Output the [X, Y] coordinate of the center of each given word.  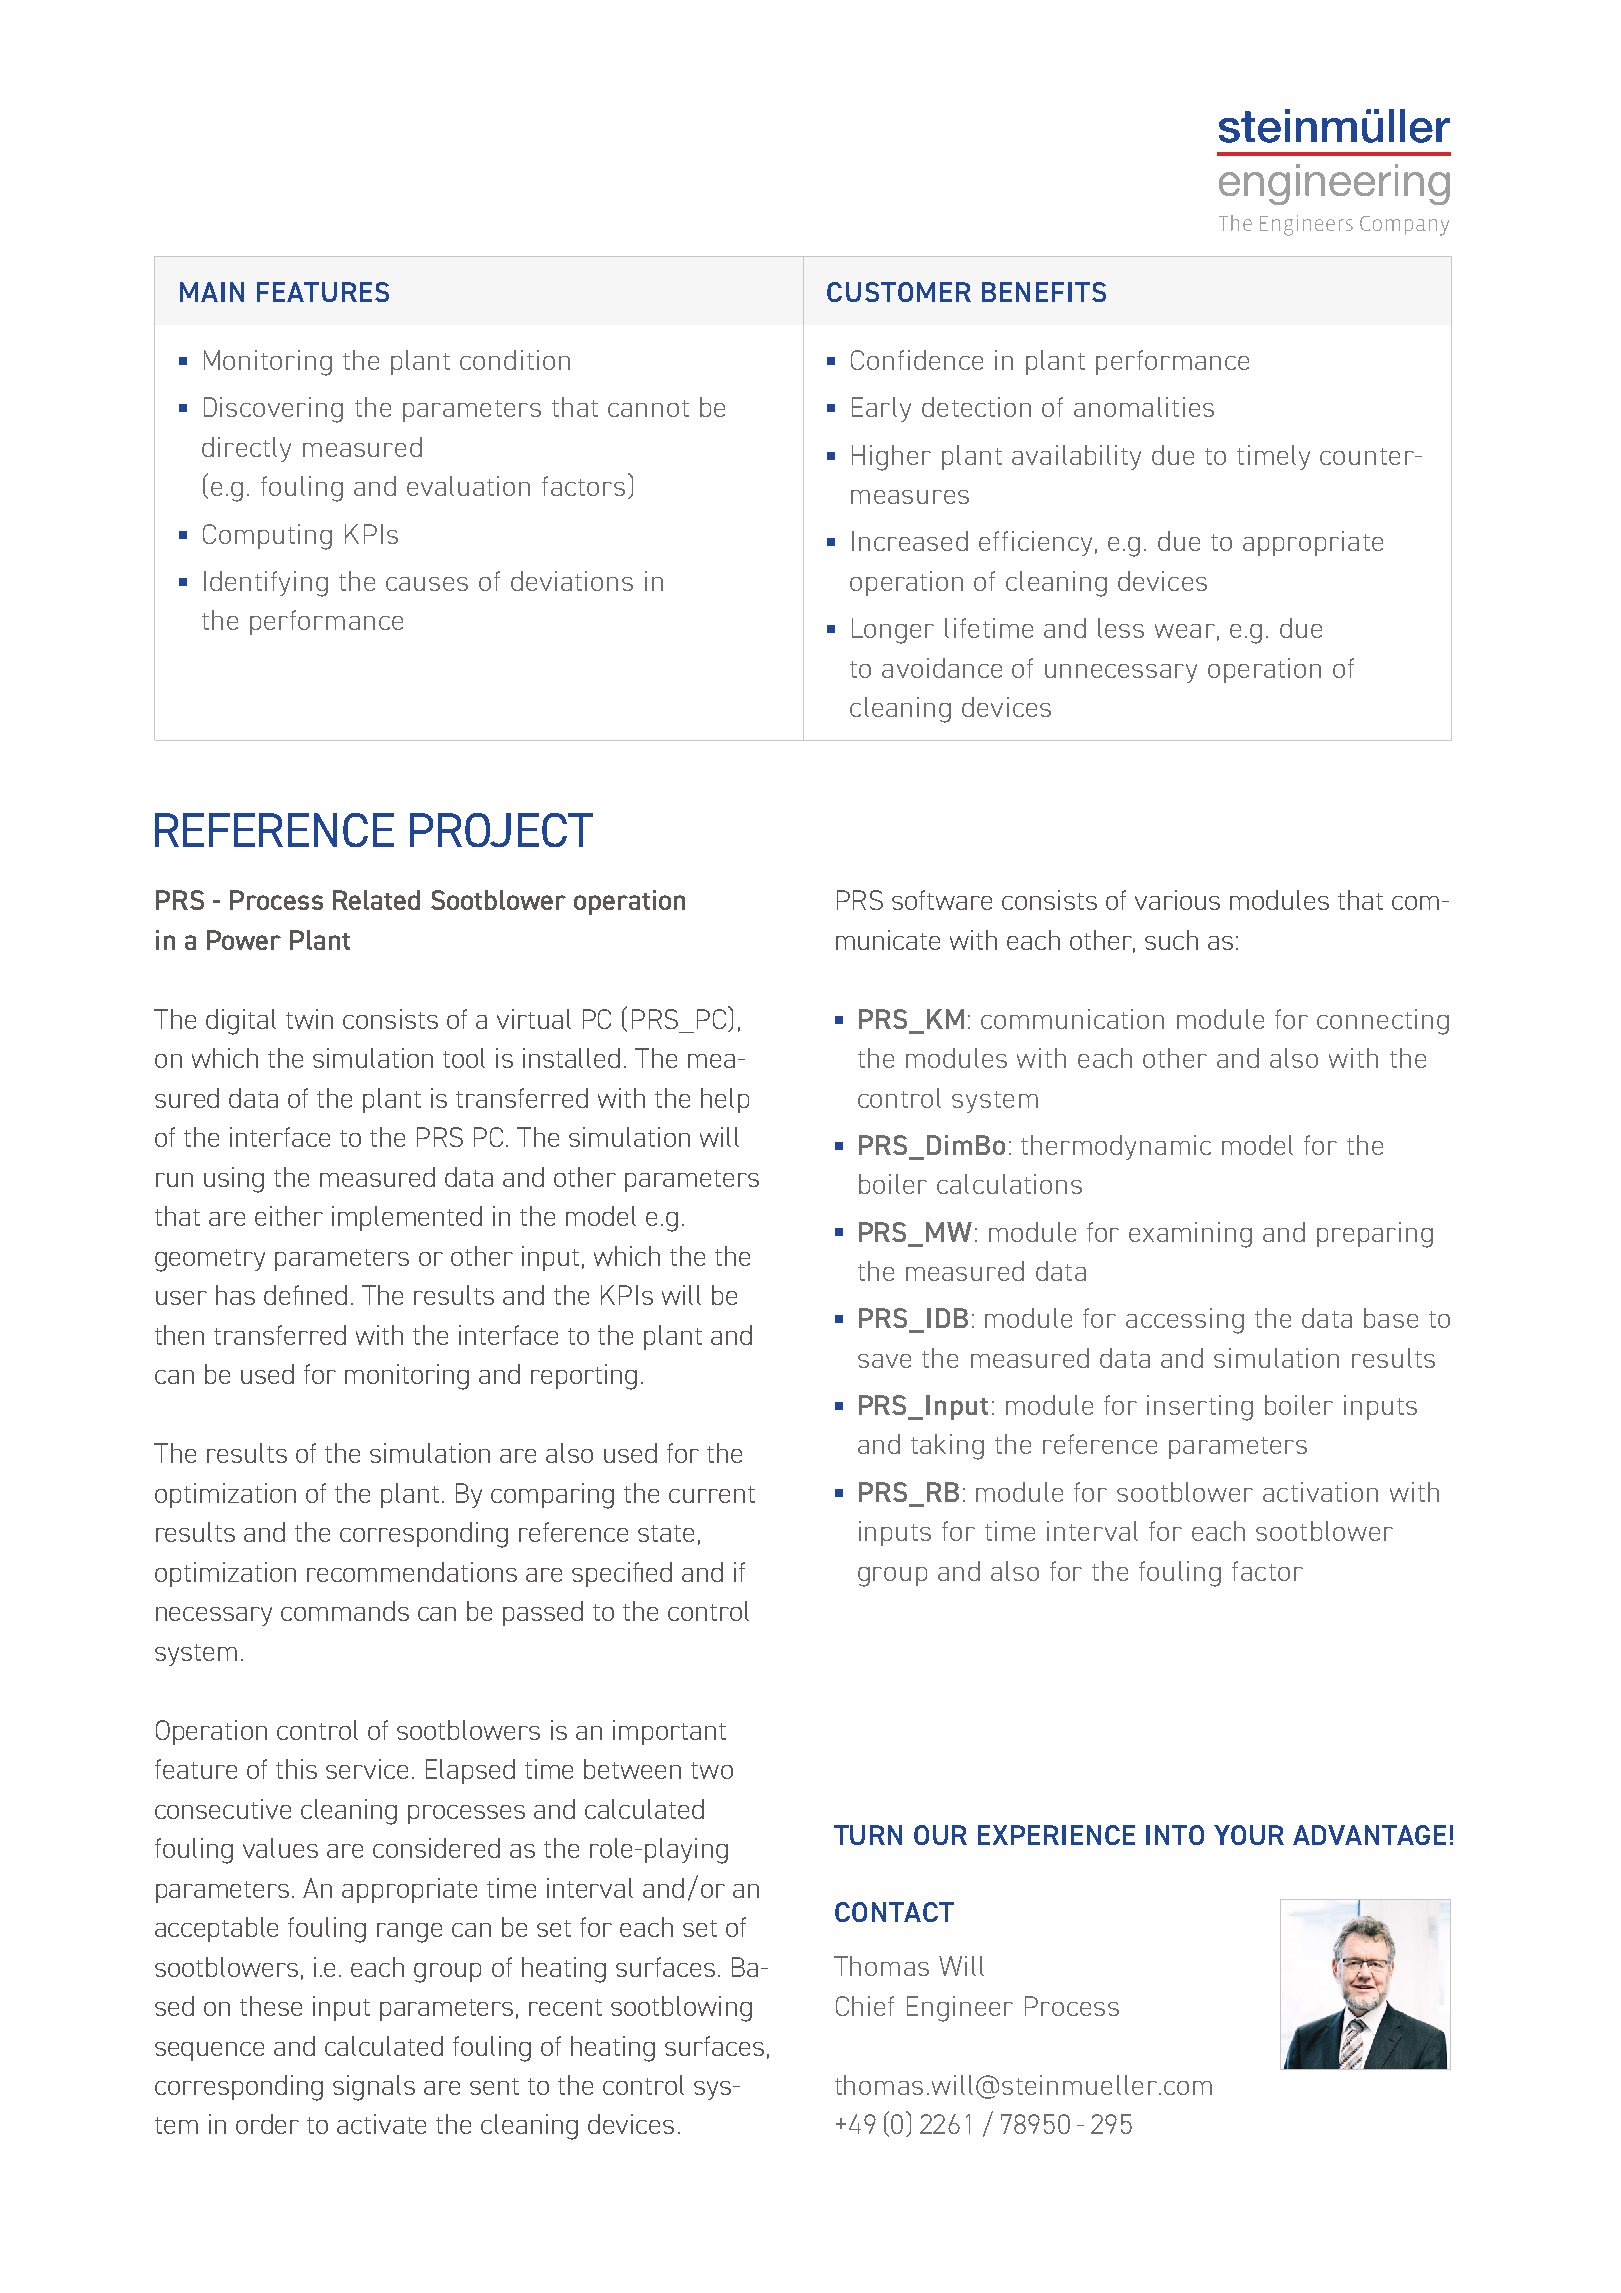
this [296, 1769]
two [712, 1770]
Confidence [917, 360]
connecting [1383, 1022]
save [884, 1361]
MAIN [212, 292]
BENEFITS [1044, 292]
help [725, 1100]
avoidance [942, 668]
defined [305, 1295]
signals [374, 2088]
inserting [1200, 1408]
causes [427, 584]
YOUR [1249, 1835]
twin [309, 1019]
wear [1185, 631]
